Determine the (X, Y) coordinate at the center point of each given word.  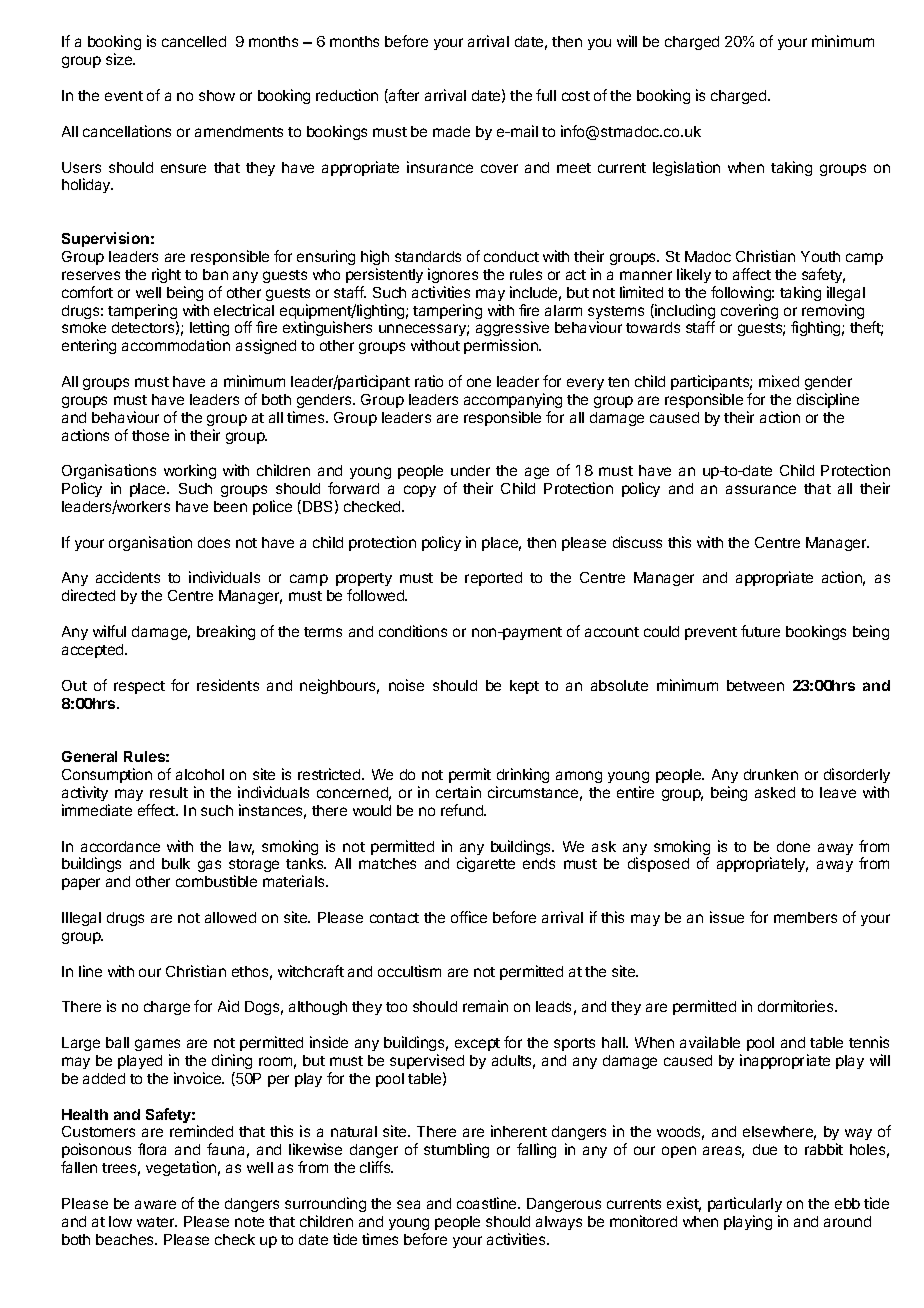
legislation (686, 168)
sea (408, 1204)
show (217, 95)
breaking (226, 632)
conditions (413, 631)
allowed (230, 917)
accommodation (176, 345)
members (805, 917)
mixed (779, 381)
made (451, 131)
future (760, 631)
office (469, 917)
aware (155, 1204)
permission (502, 346)
